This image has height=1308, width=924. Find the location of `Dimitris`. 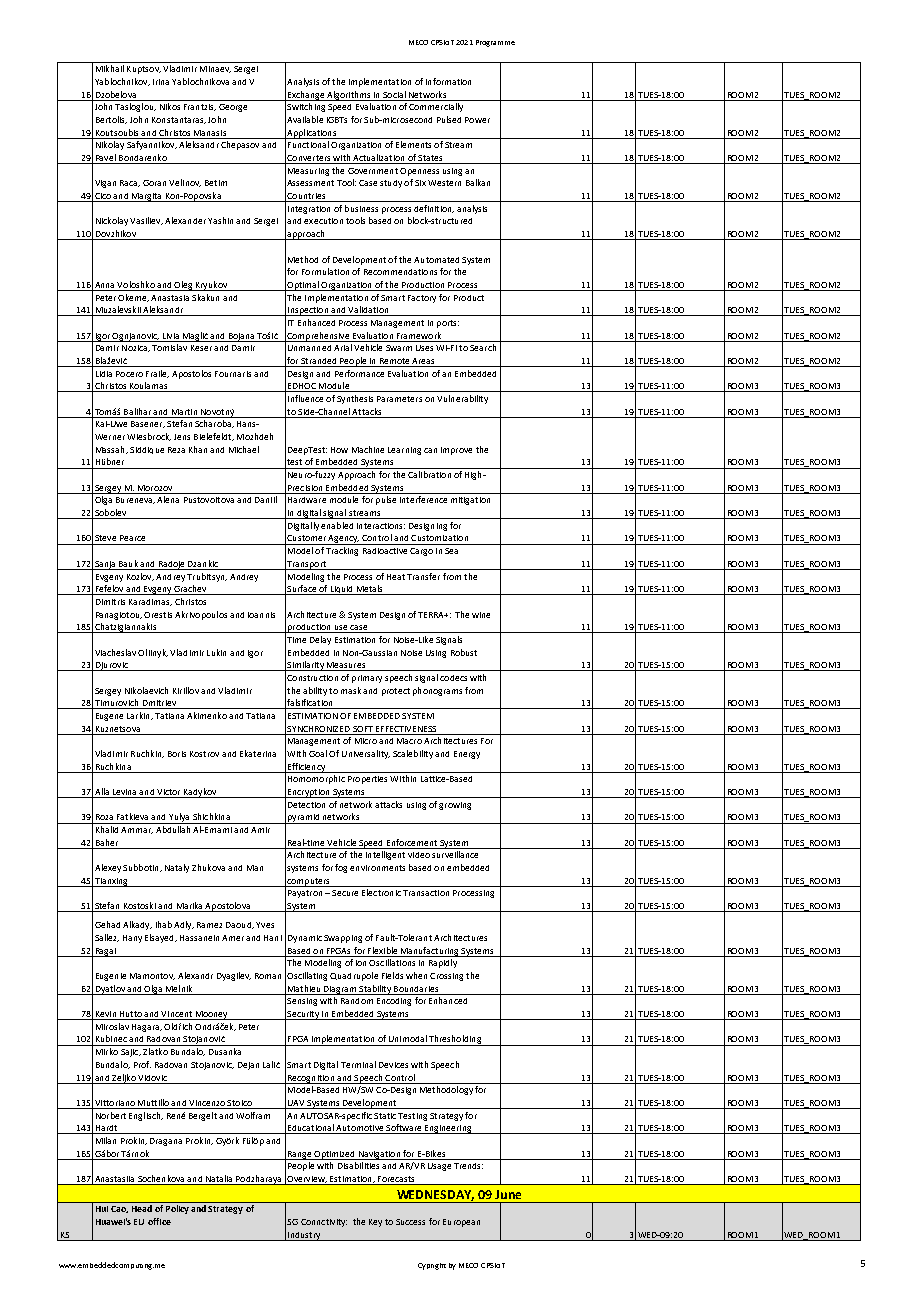

Dimitris is located at coordinates (110, 602).
